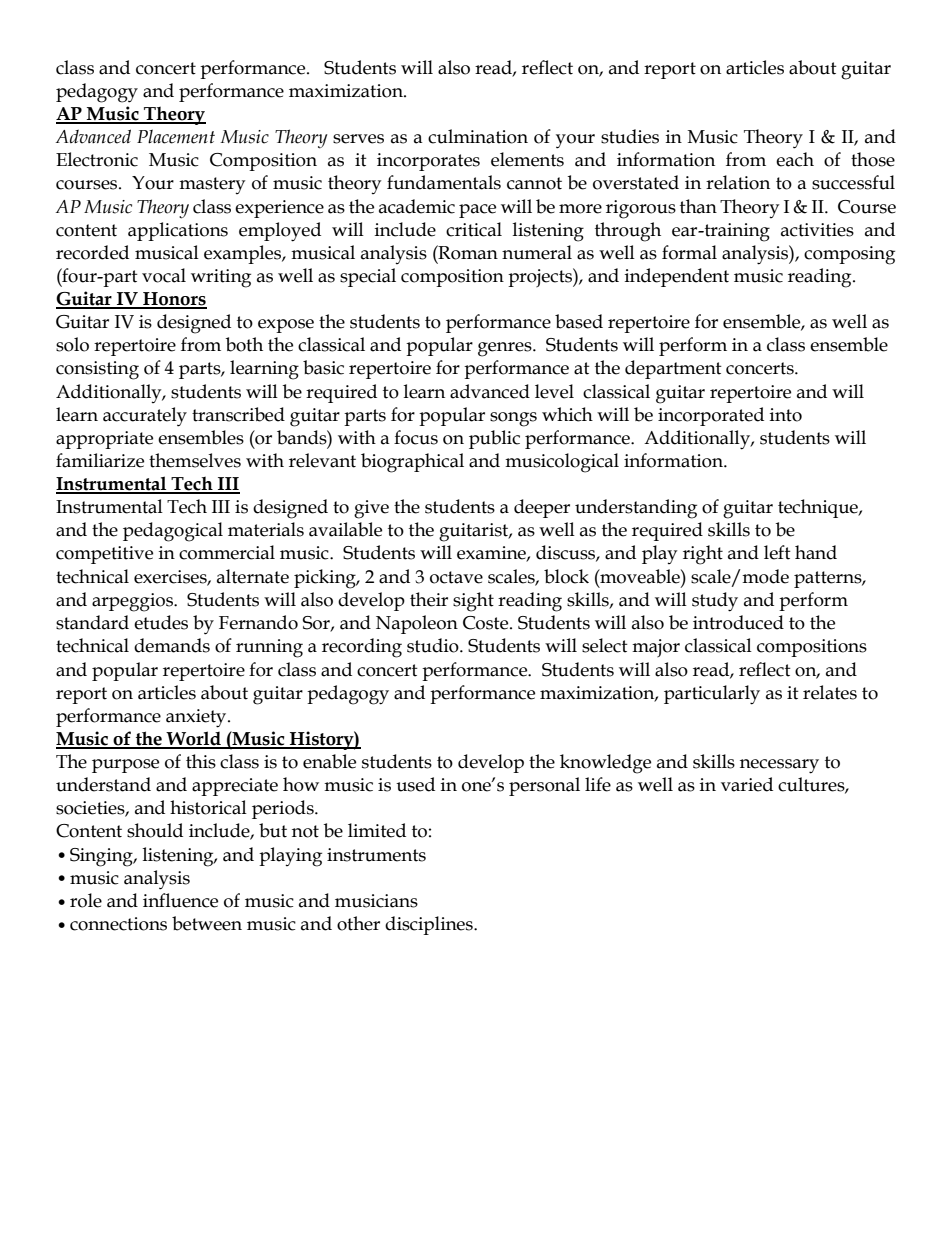  Describe the element at coordinates (172, 645) in the page. I see `demands` at that location.
